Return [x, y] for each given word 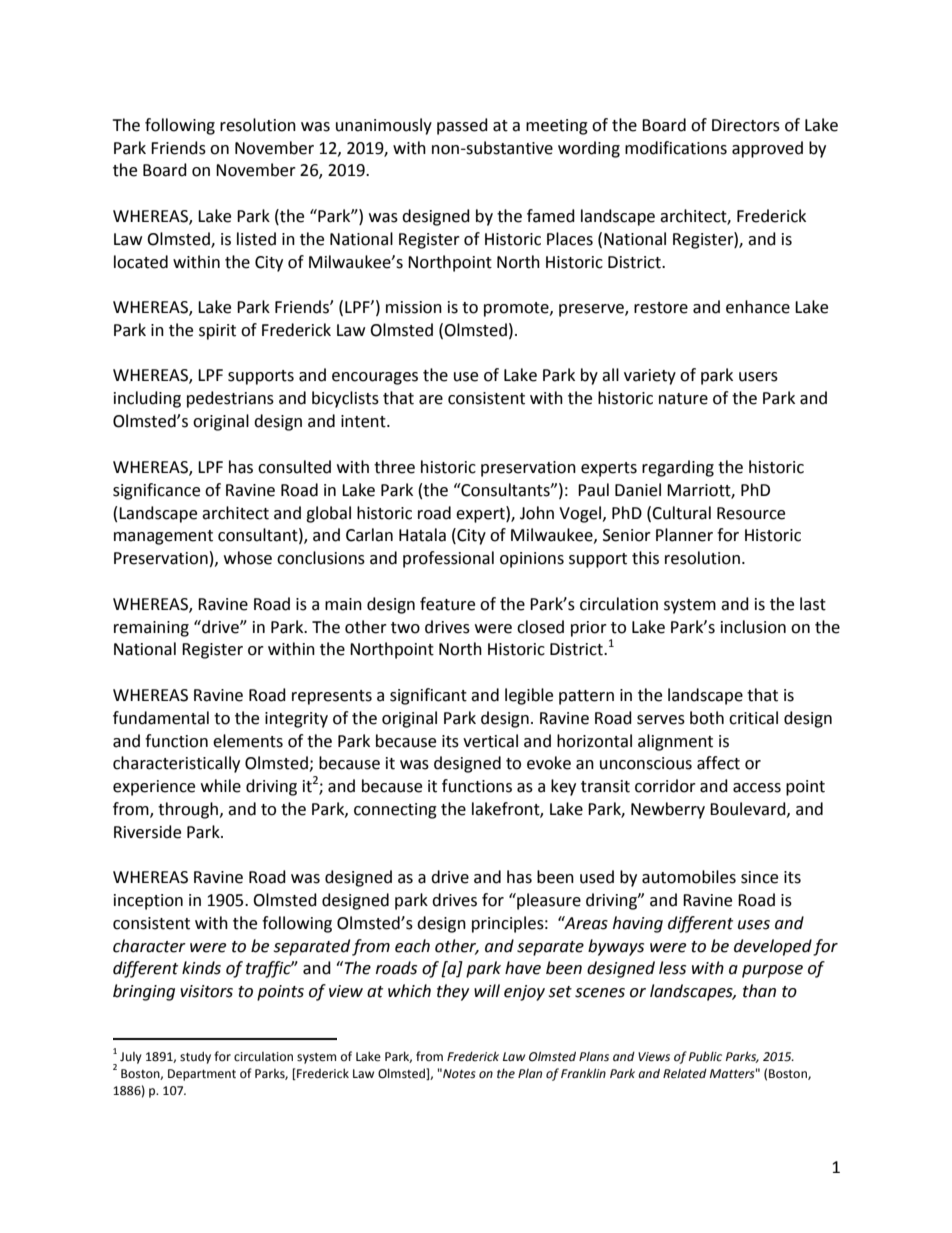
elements [248, 741]
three [394, 467]
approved [767, 149]
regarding [678, 468]
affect [718, 763]
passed [462, 126]
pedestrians [230, 399]
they [453, 992]
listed [256, 239]
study [195, 1057]
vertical [490, 741]
